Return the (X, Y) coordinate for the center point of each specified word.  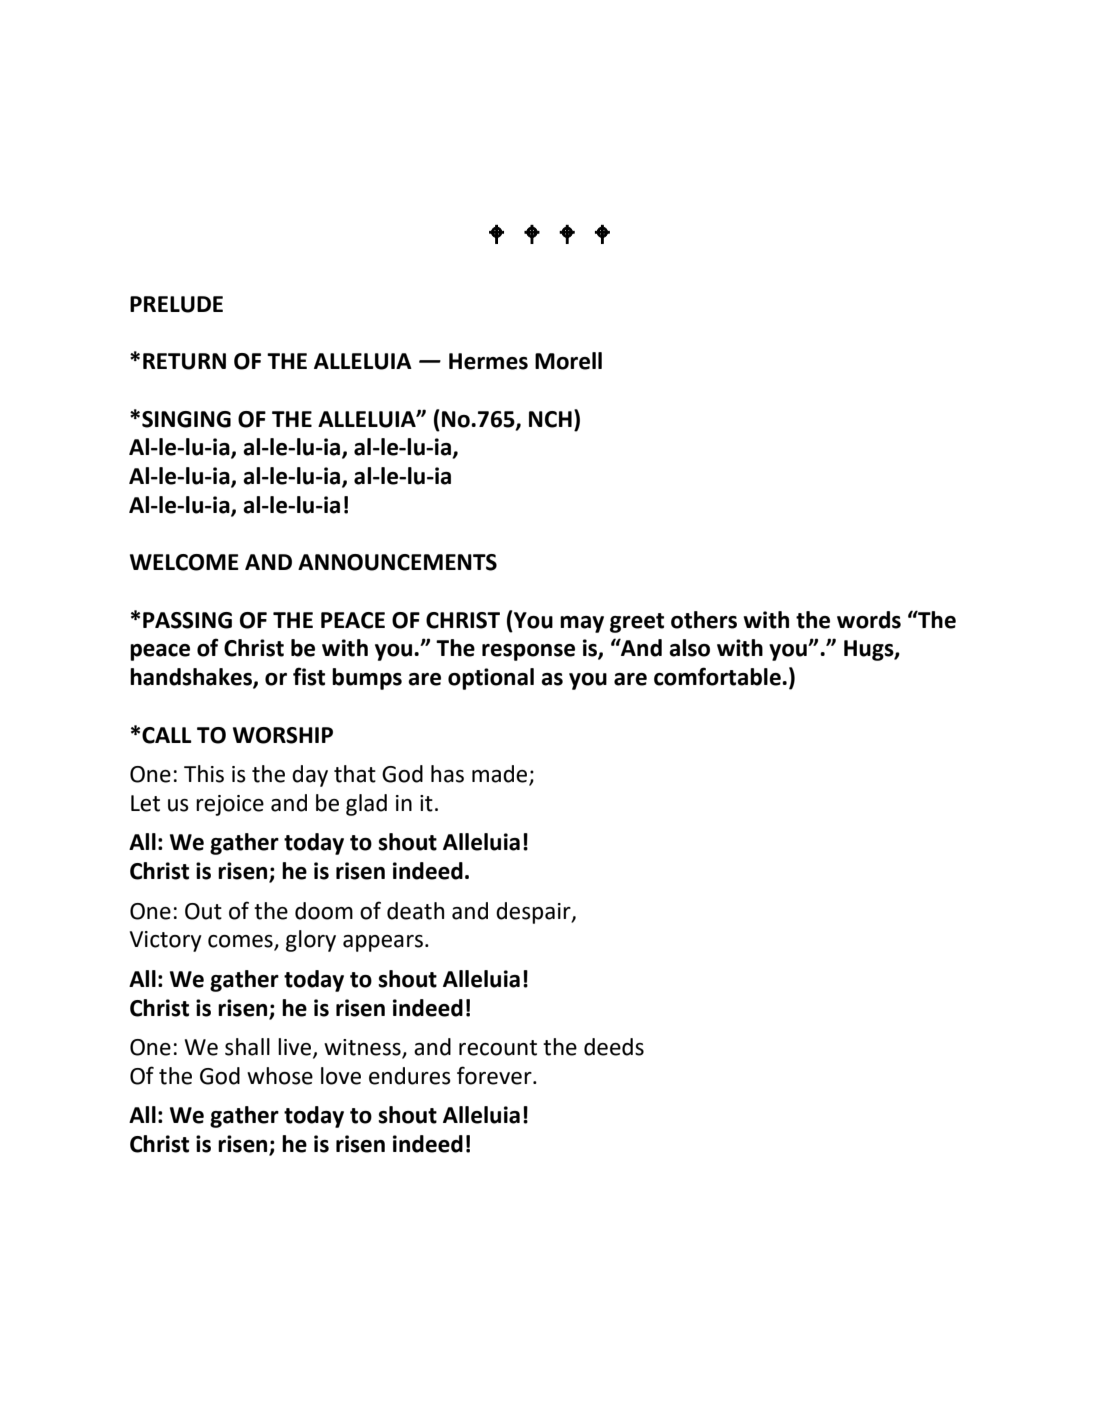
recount (498, 1048)
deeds (614, 1047)
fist (309, 676)
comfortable (718, 676)
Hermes (488, 361)
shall (247, 1047)
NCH (550, 419)
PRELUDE (176, 304)
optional (491, 679)
